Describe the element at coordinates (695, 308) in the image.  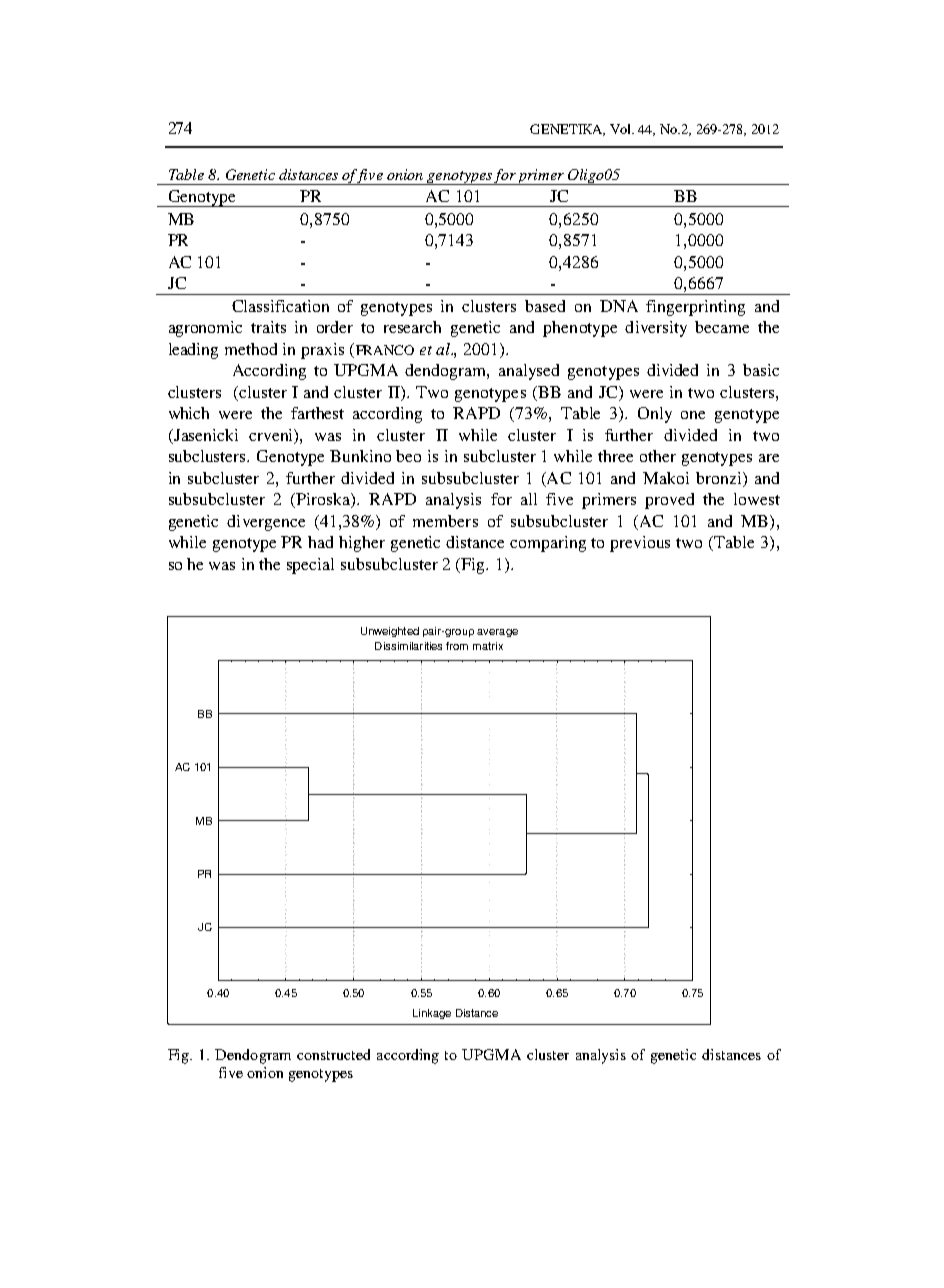
I see `fingerprinting` at that location.
